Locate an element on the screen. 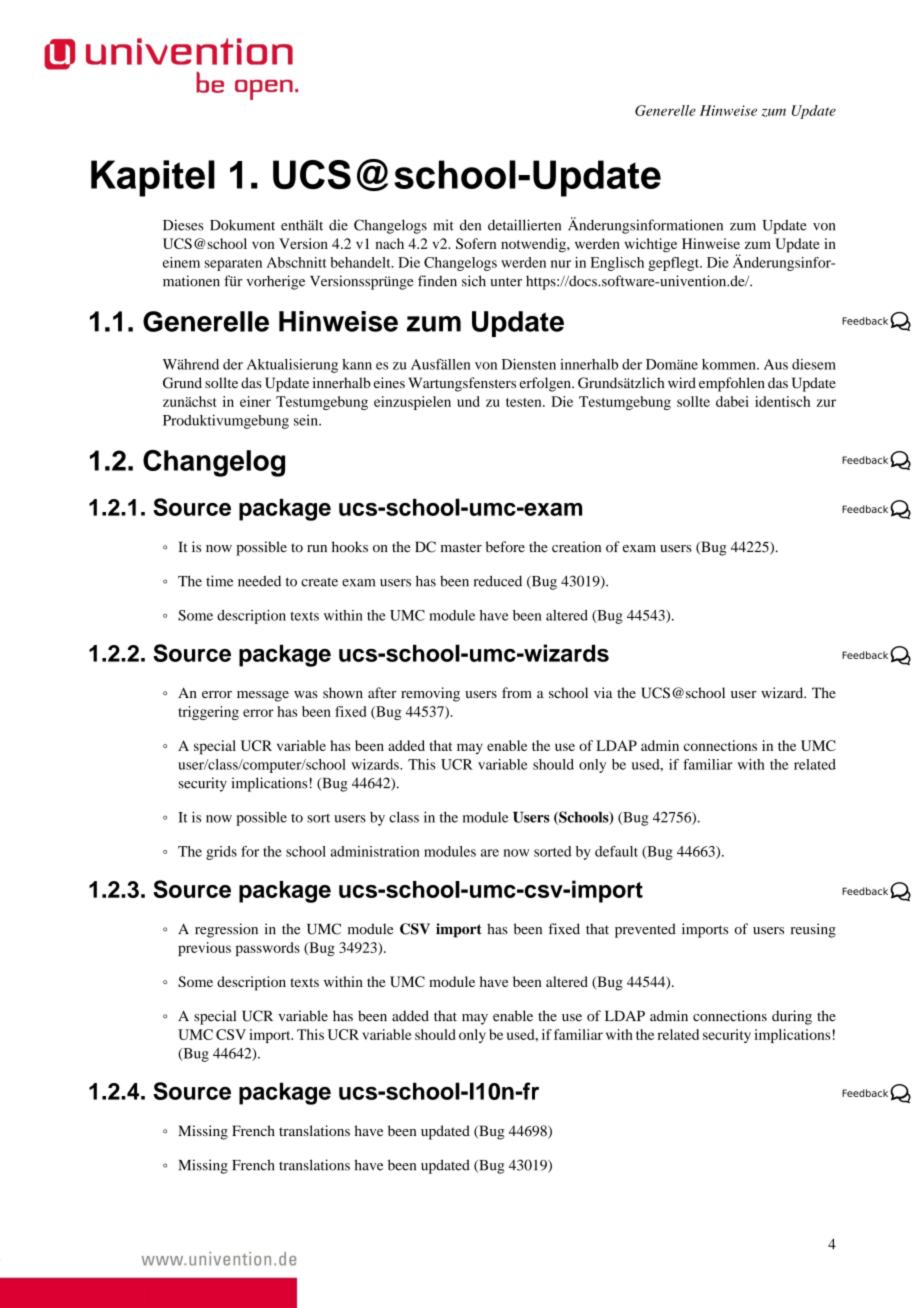  einem is located at coordinates (181, 262).
